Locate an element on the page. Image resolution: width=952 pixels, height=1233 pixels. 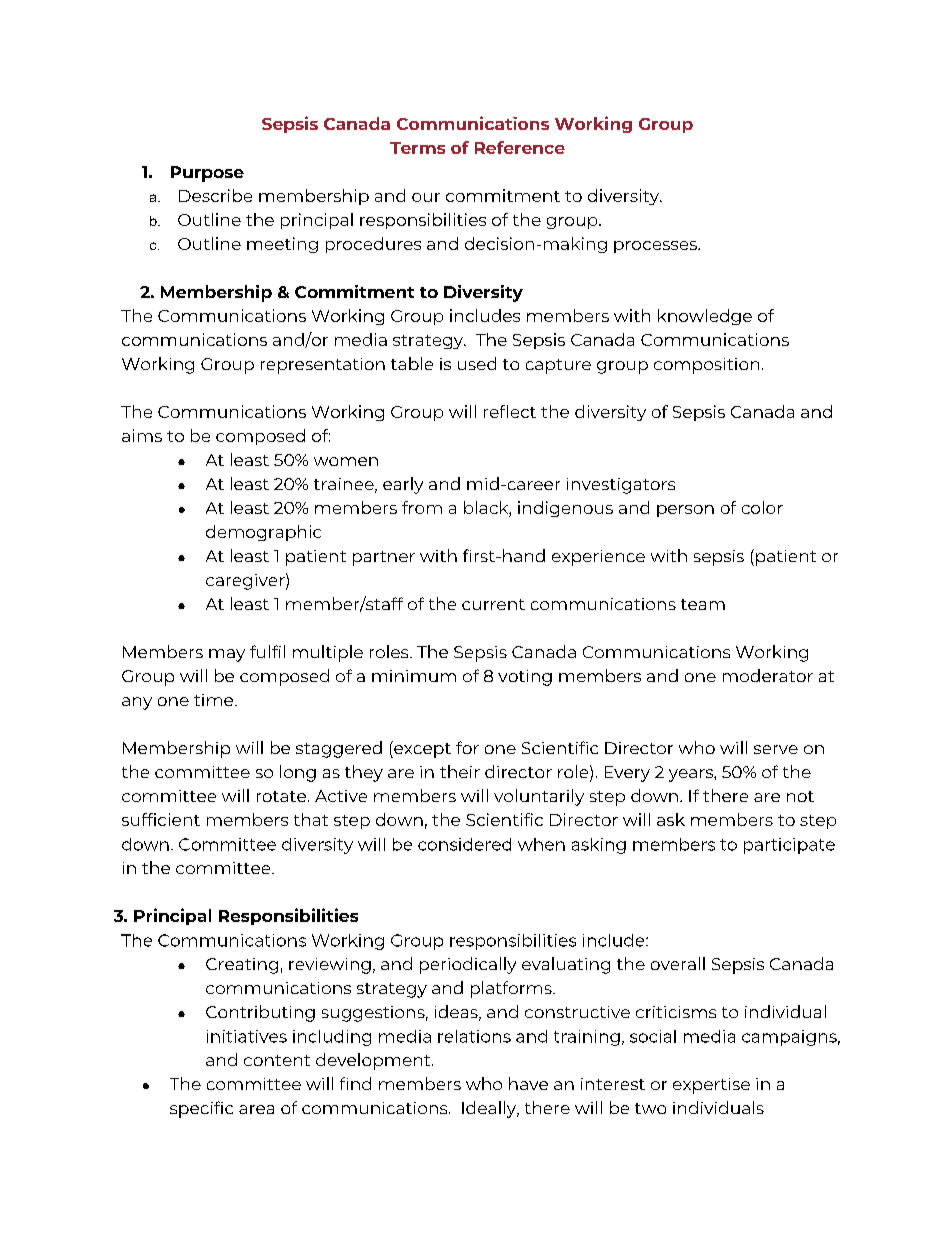
our is located at coordinates (426, 197).
